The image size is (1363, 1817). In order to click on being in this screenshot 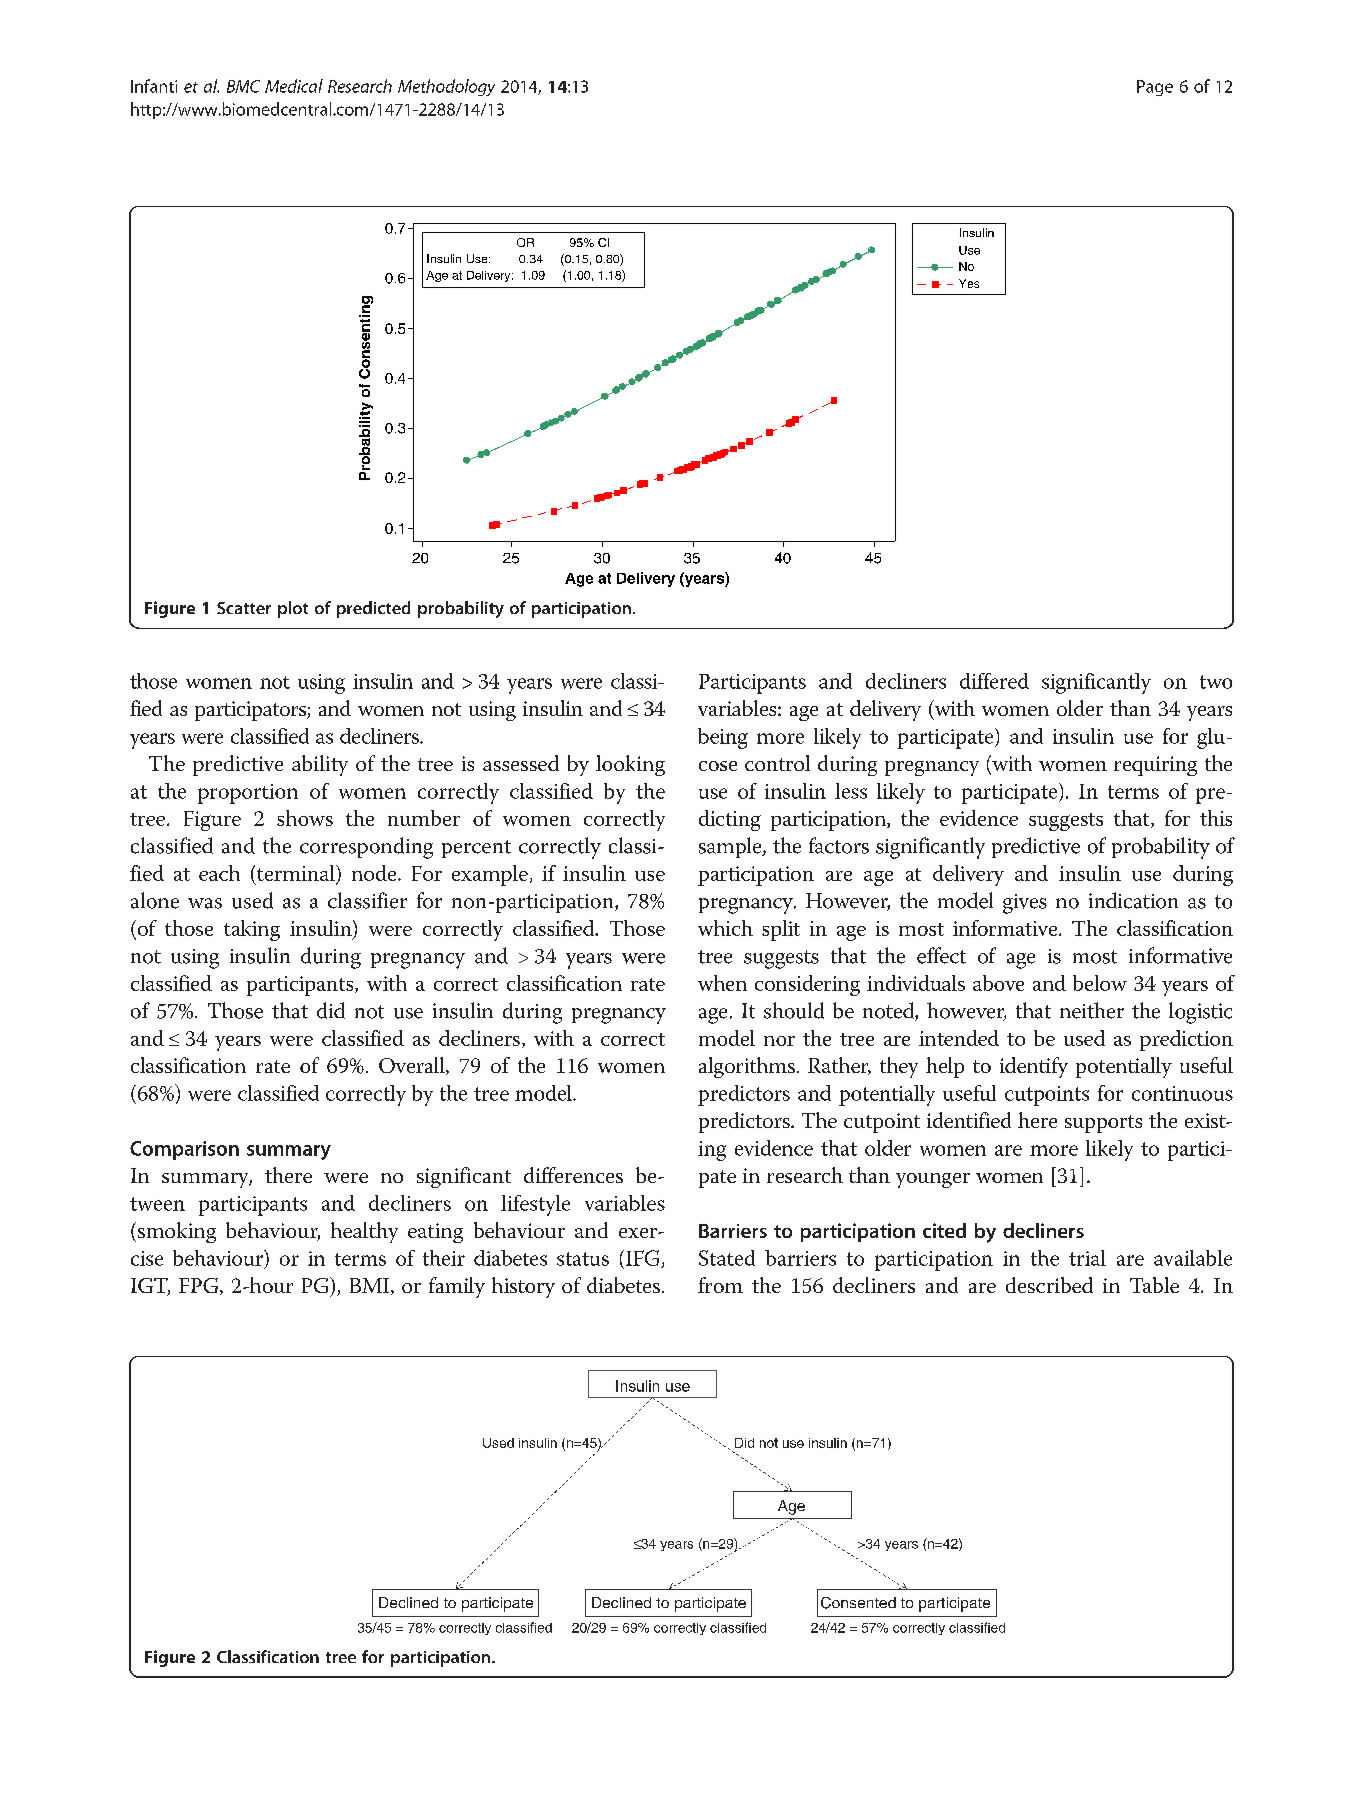, I will do `click(723, 738)`.
